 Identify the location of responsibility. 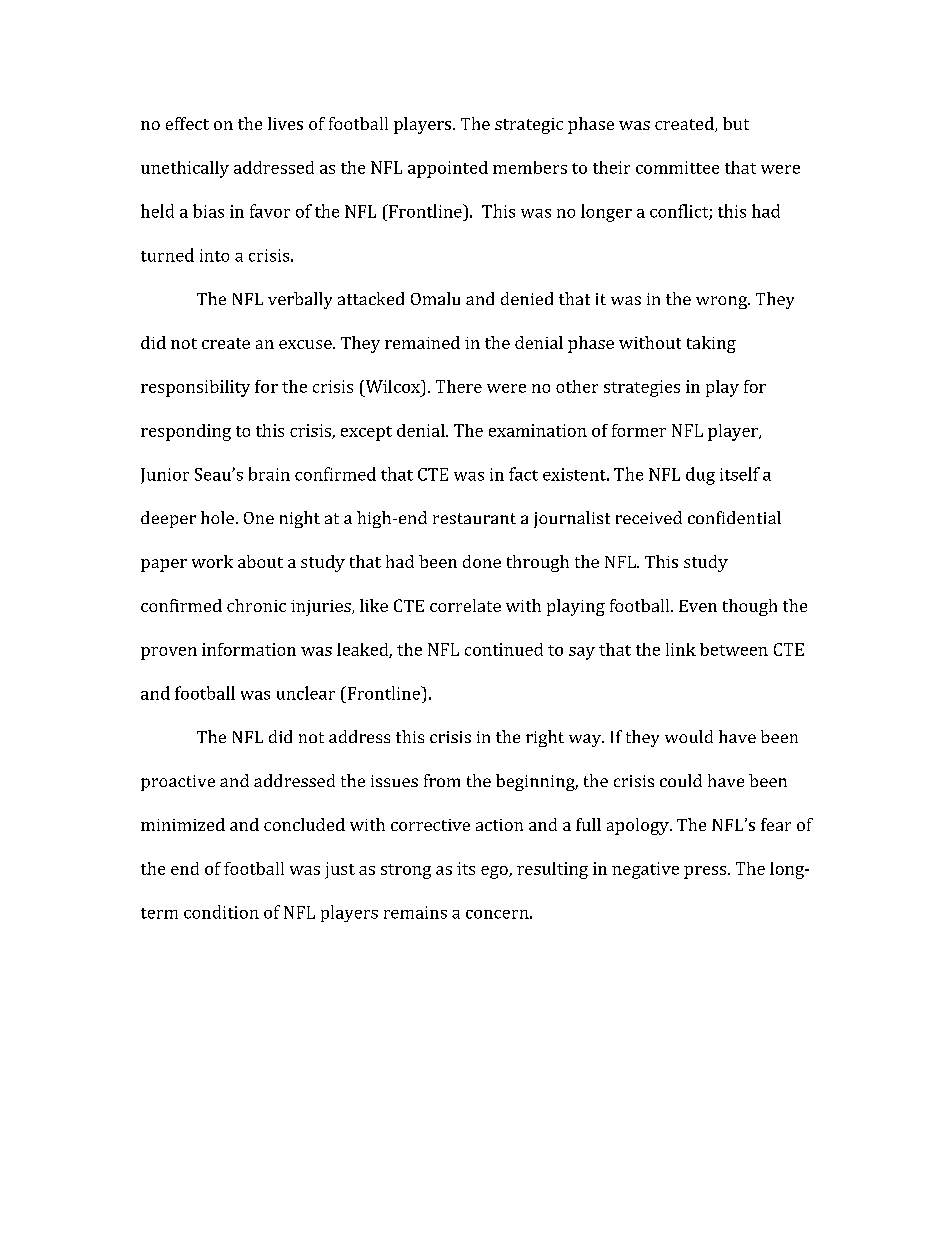
(195, 388).
